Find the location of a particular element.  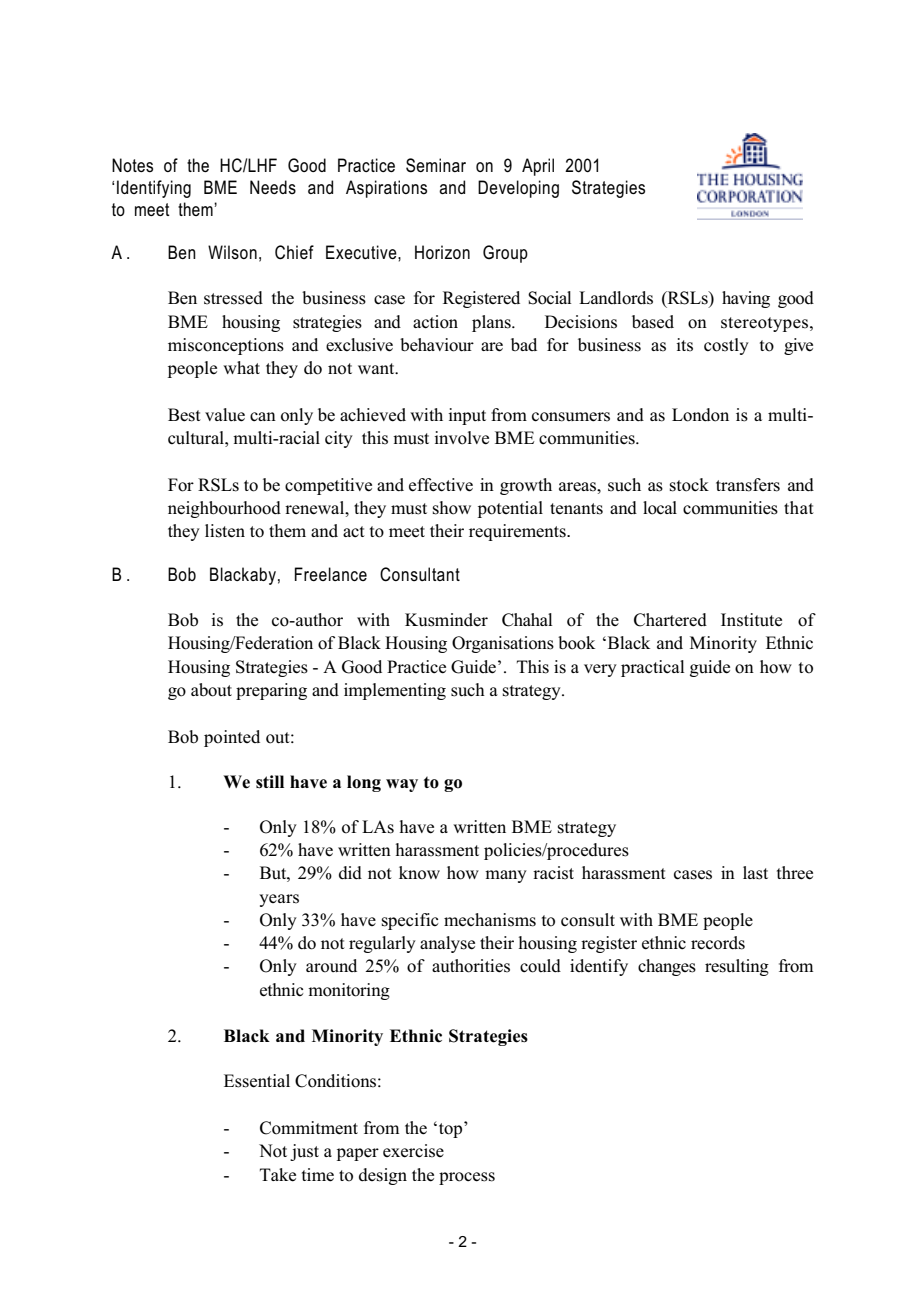

Take is located at coordinates (278, 1175).
